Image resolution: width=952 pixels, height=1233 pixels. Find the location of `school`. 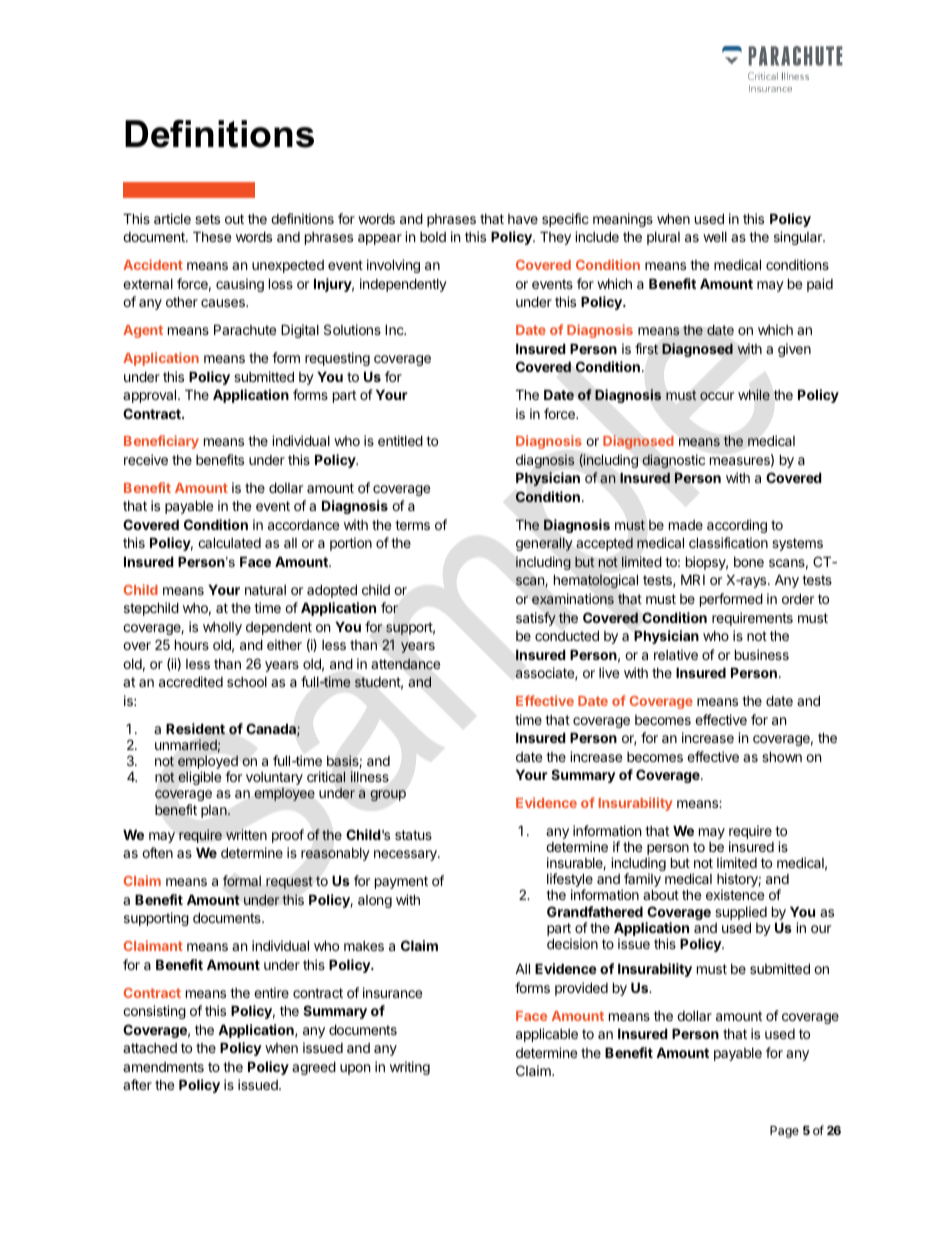

school is located at coordinates (247, 682).
